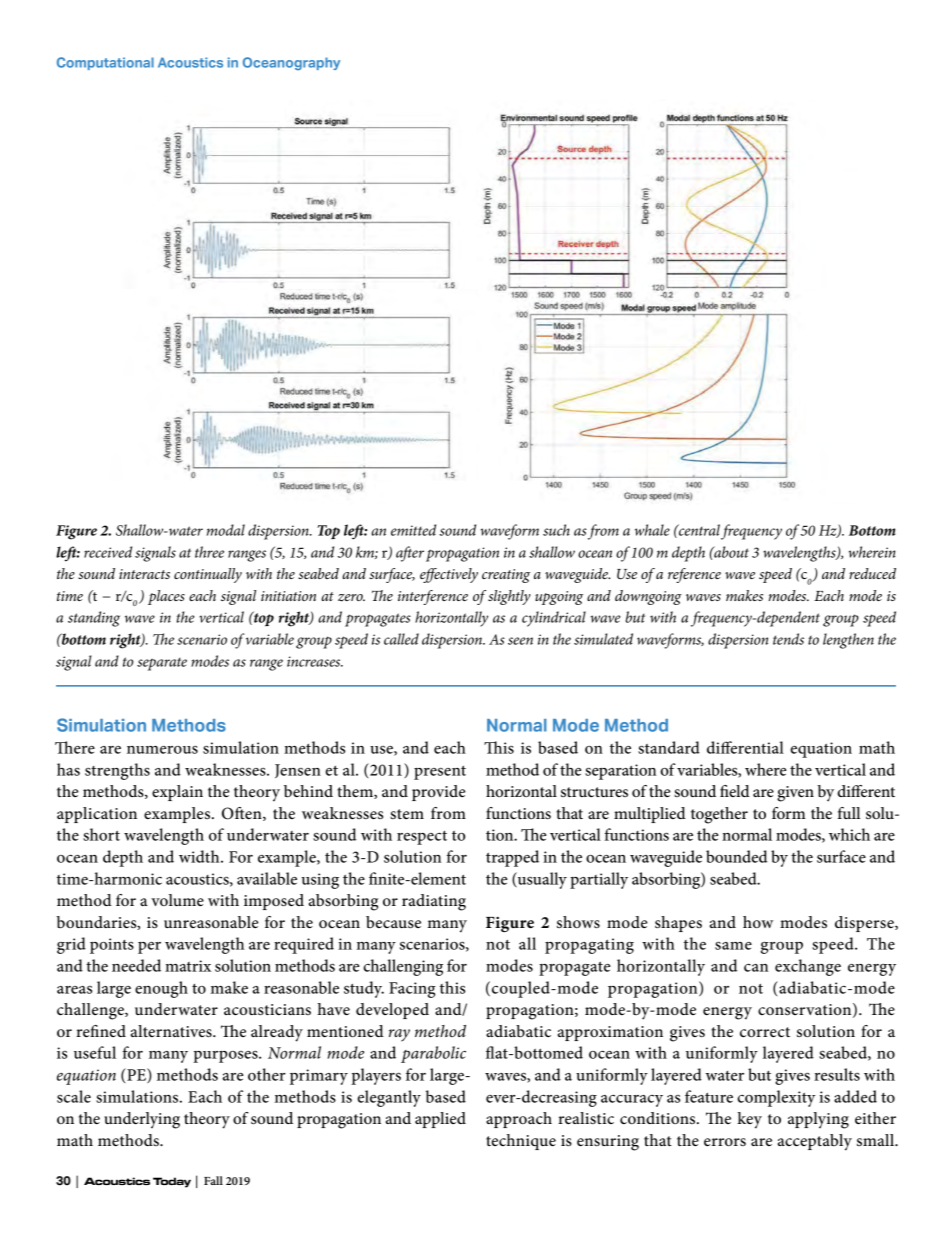 This screenshot has height=1233, width=952. What do you see at coordinates (698, 530) in the screenshot?
I see `central` at bounding box center [698, 530].
